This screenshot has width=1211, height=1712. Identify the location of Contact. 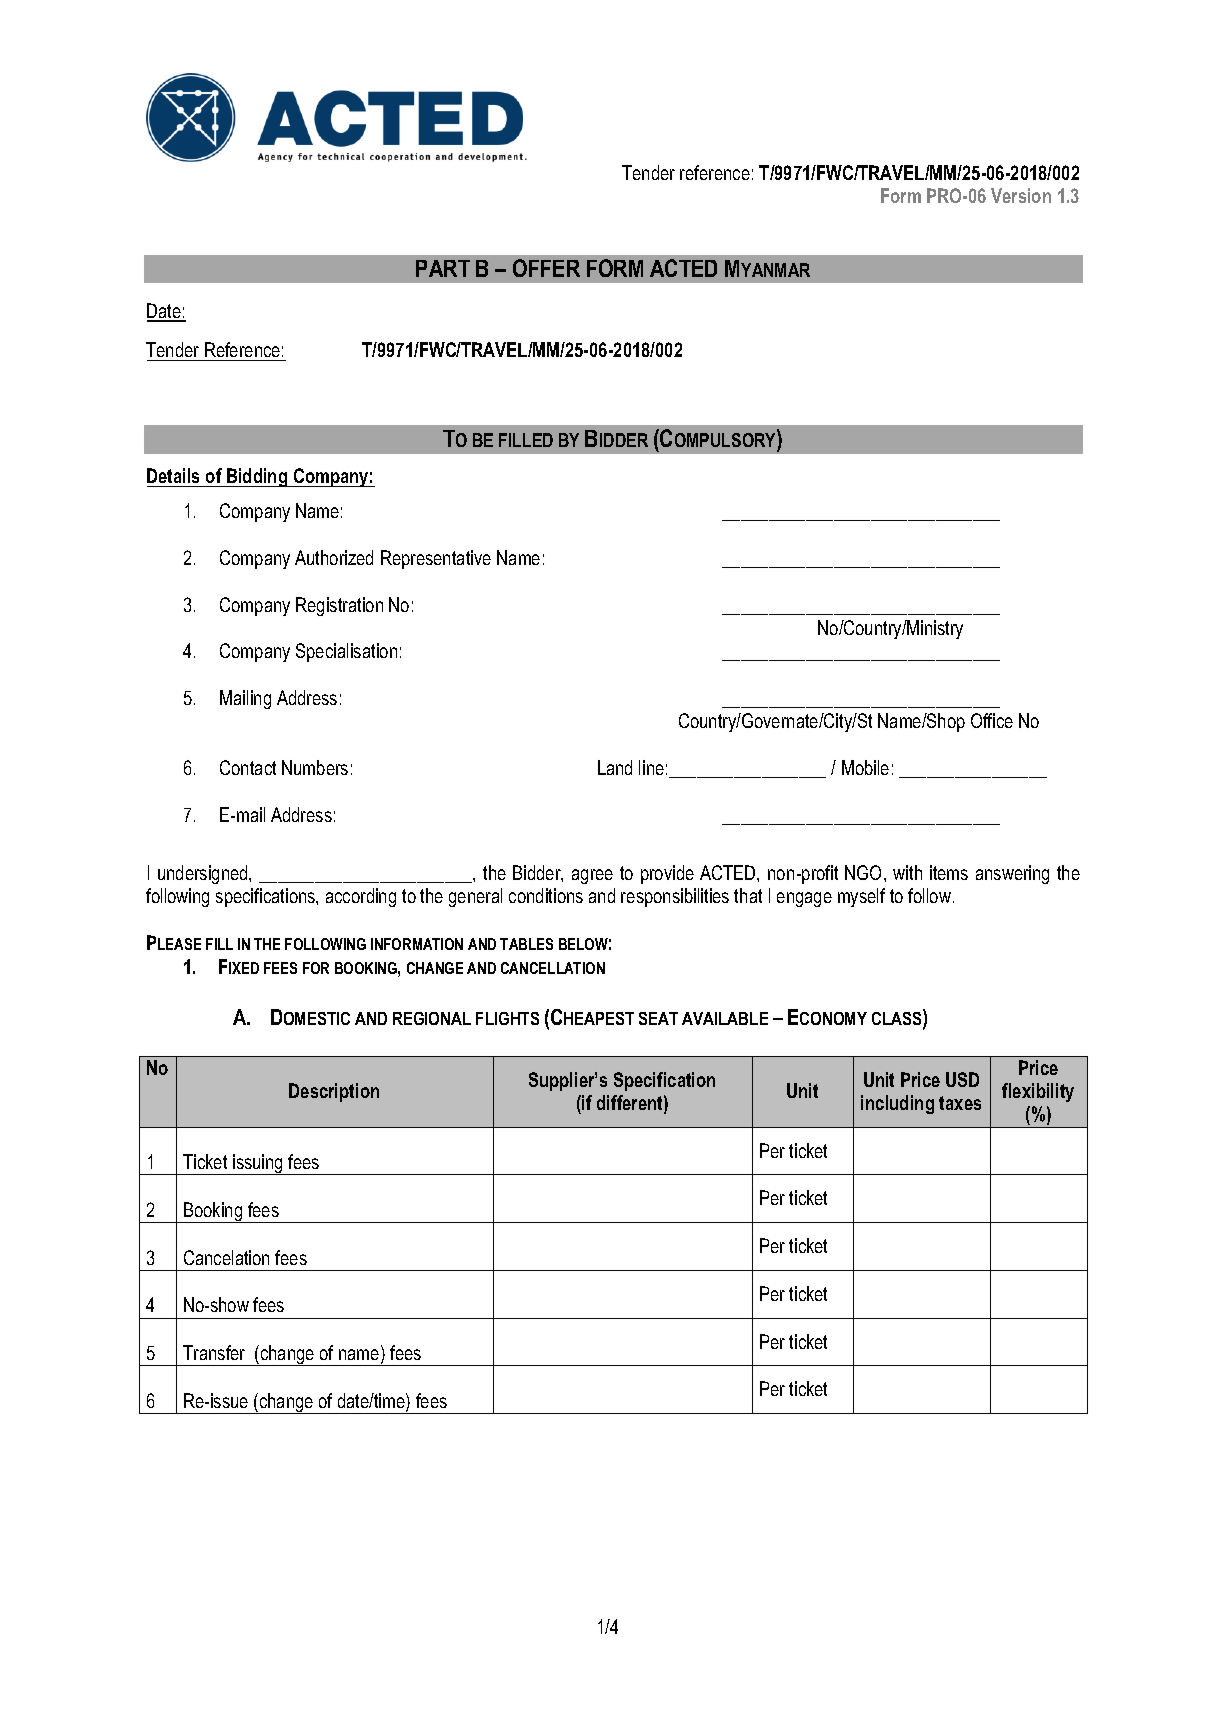
(248, 767).
